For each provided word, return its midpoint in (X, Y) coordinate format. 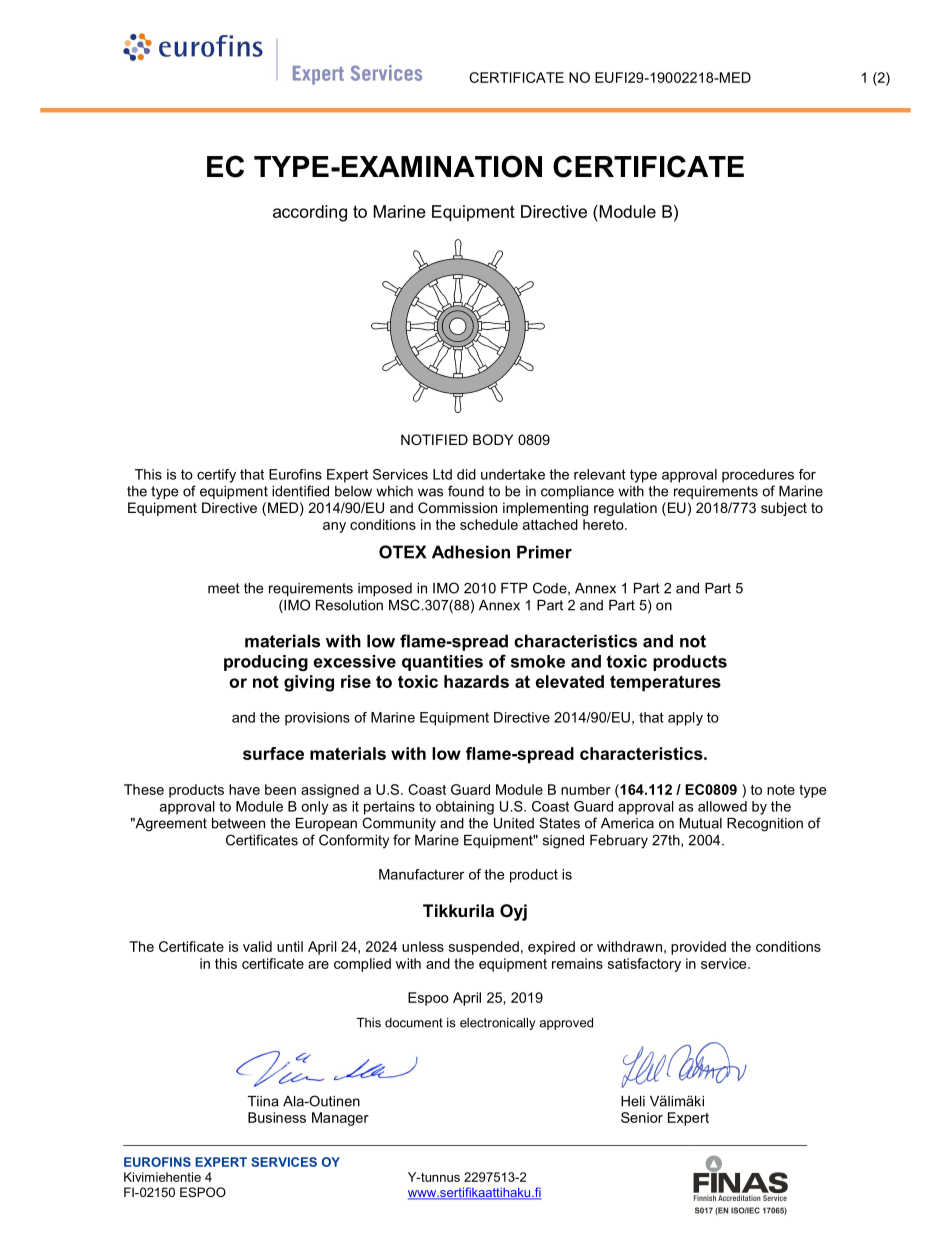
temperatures (665, 683)
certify (216, 476)
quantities (442, 663)
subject (784, 509)
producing (266, 663)
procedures (758, 476)
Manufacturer (421, 874)
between (238, 823)
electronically (498, 1024)
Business (277, 1117)
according (310, 213)
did (466, 474)
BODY (493, 439)
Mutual (701, 823)
